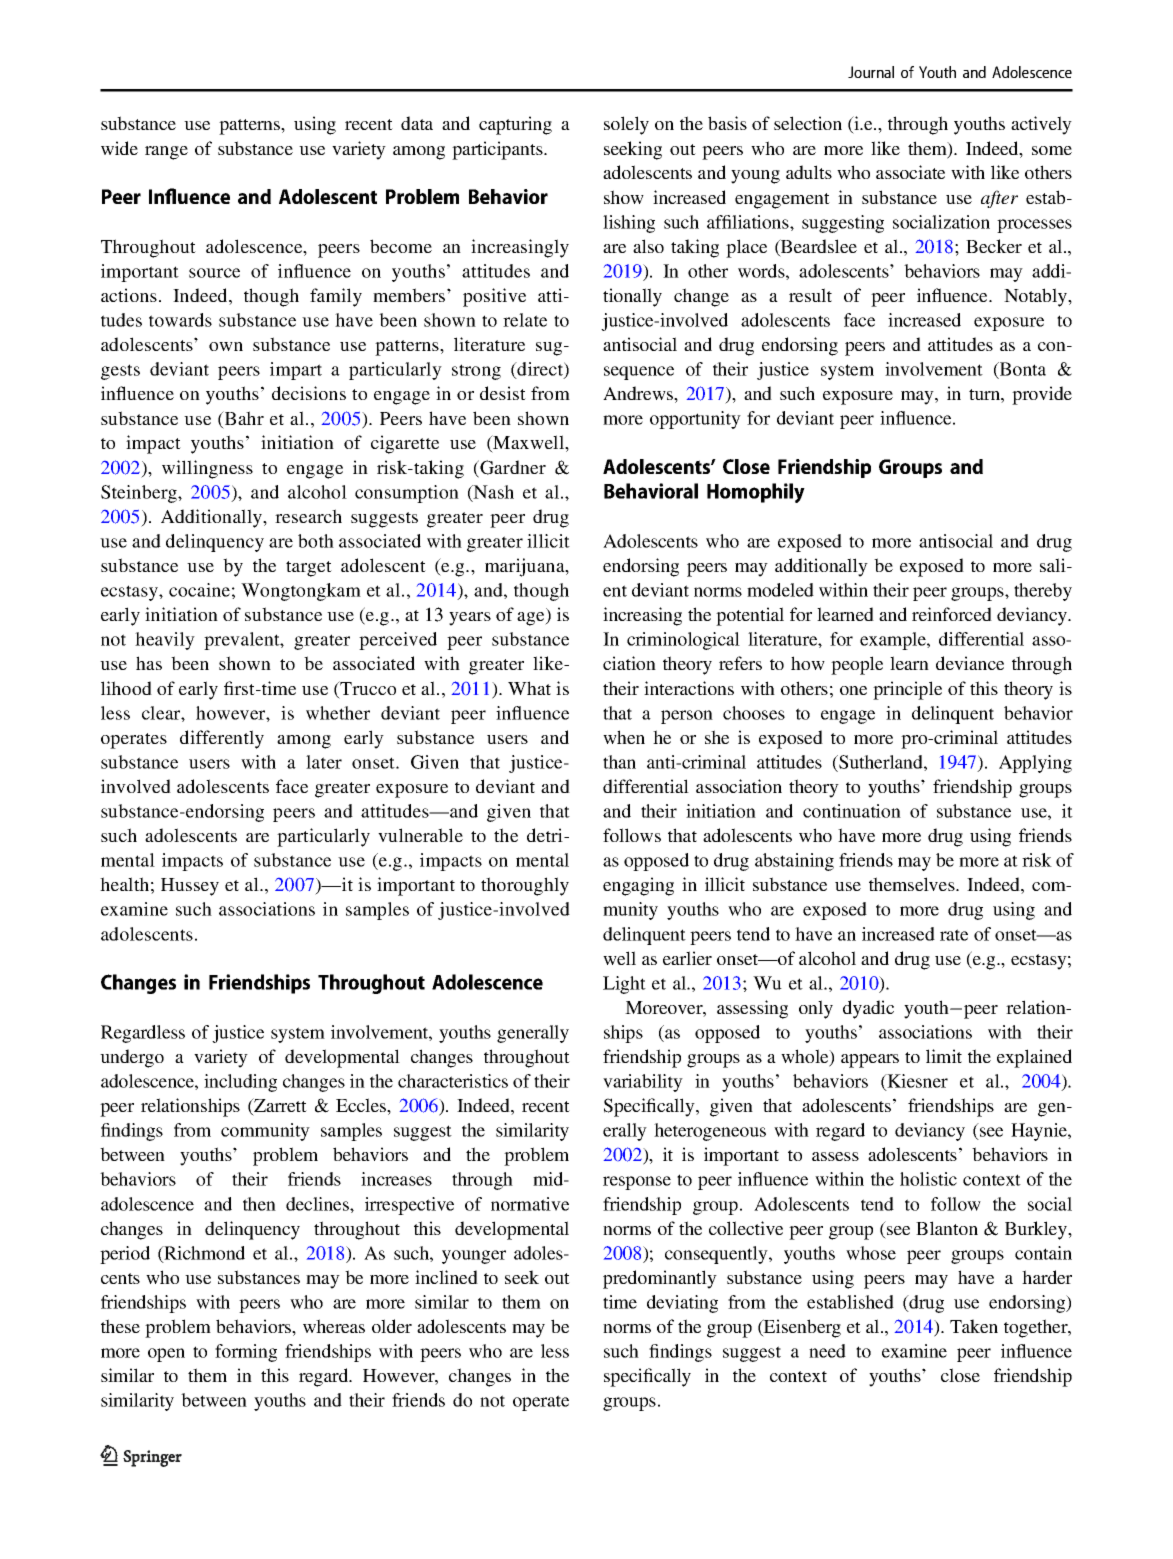 Image resolution: width=1173 pixels, height=1559 pixels. I want to click on Journal, so click(871, 72).
